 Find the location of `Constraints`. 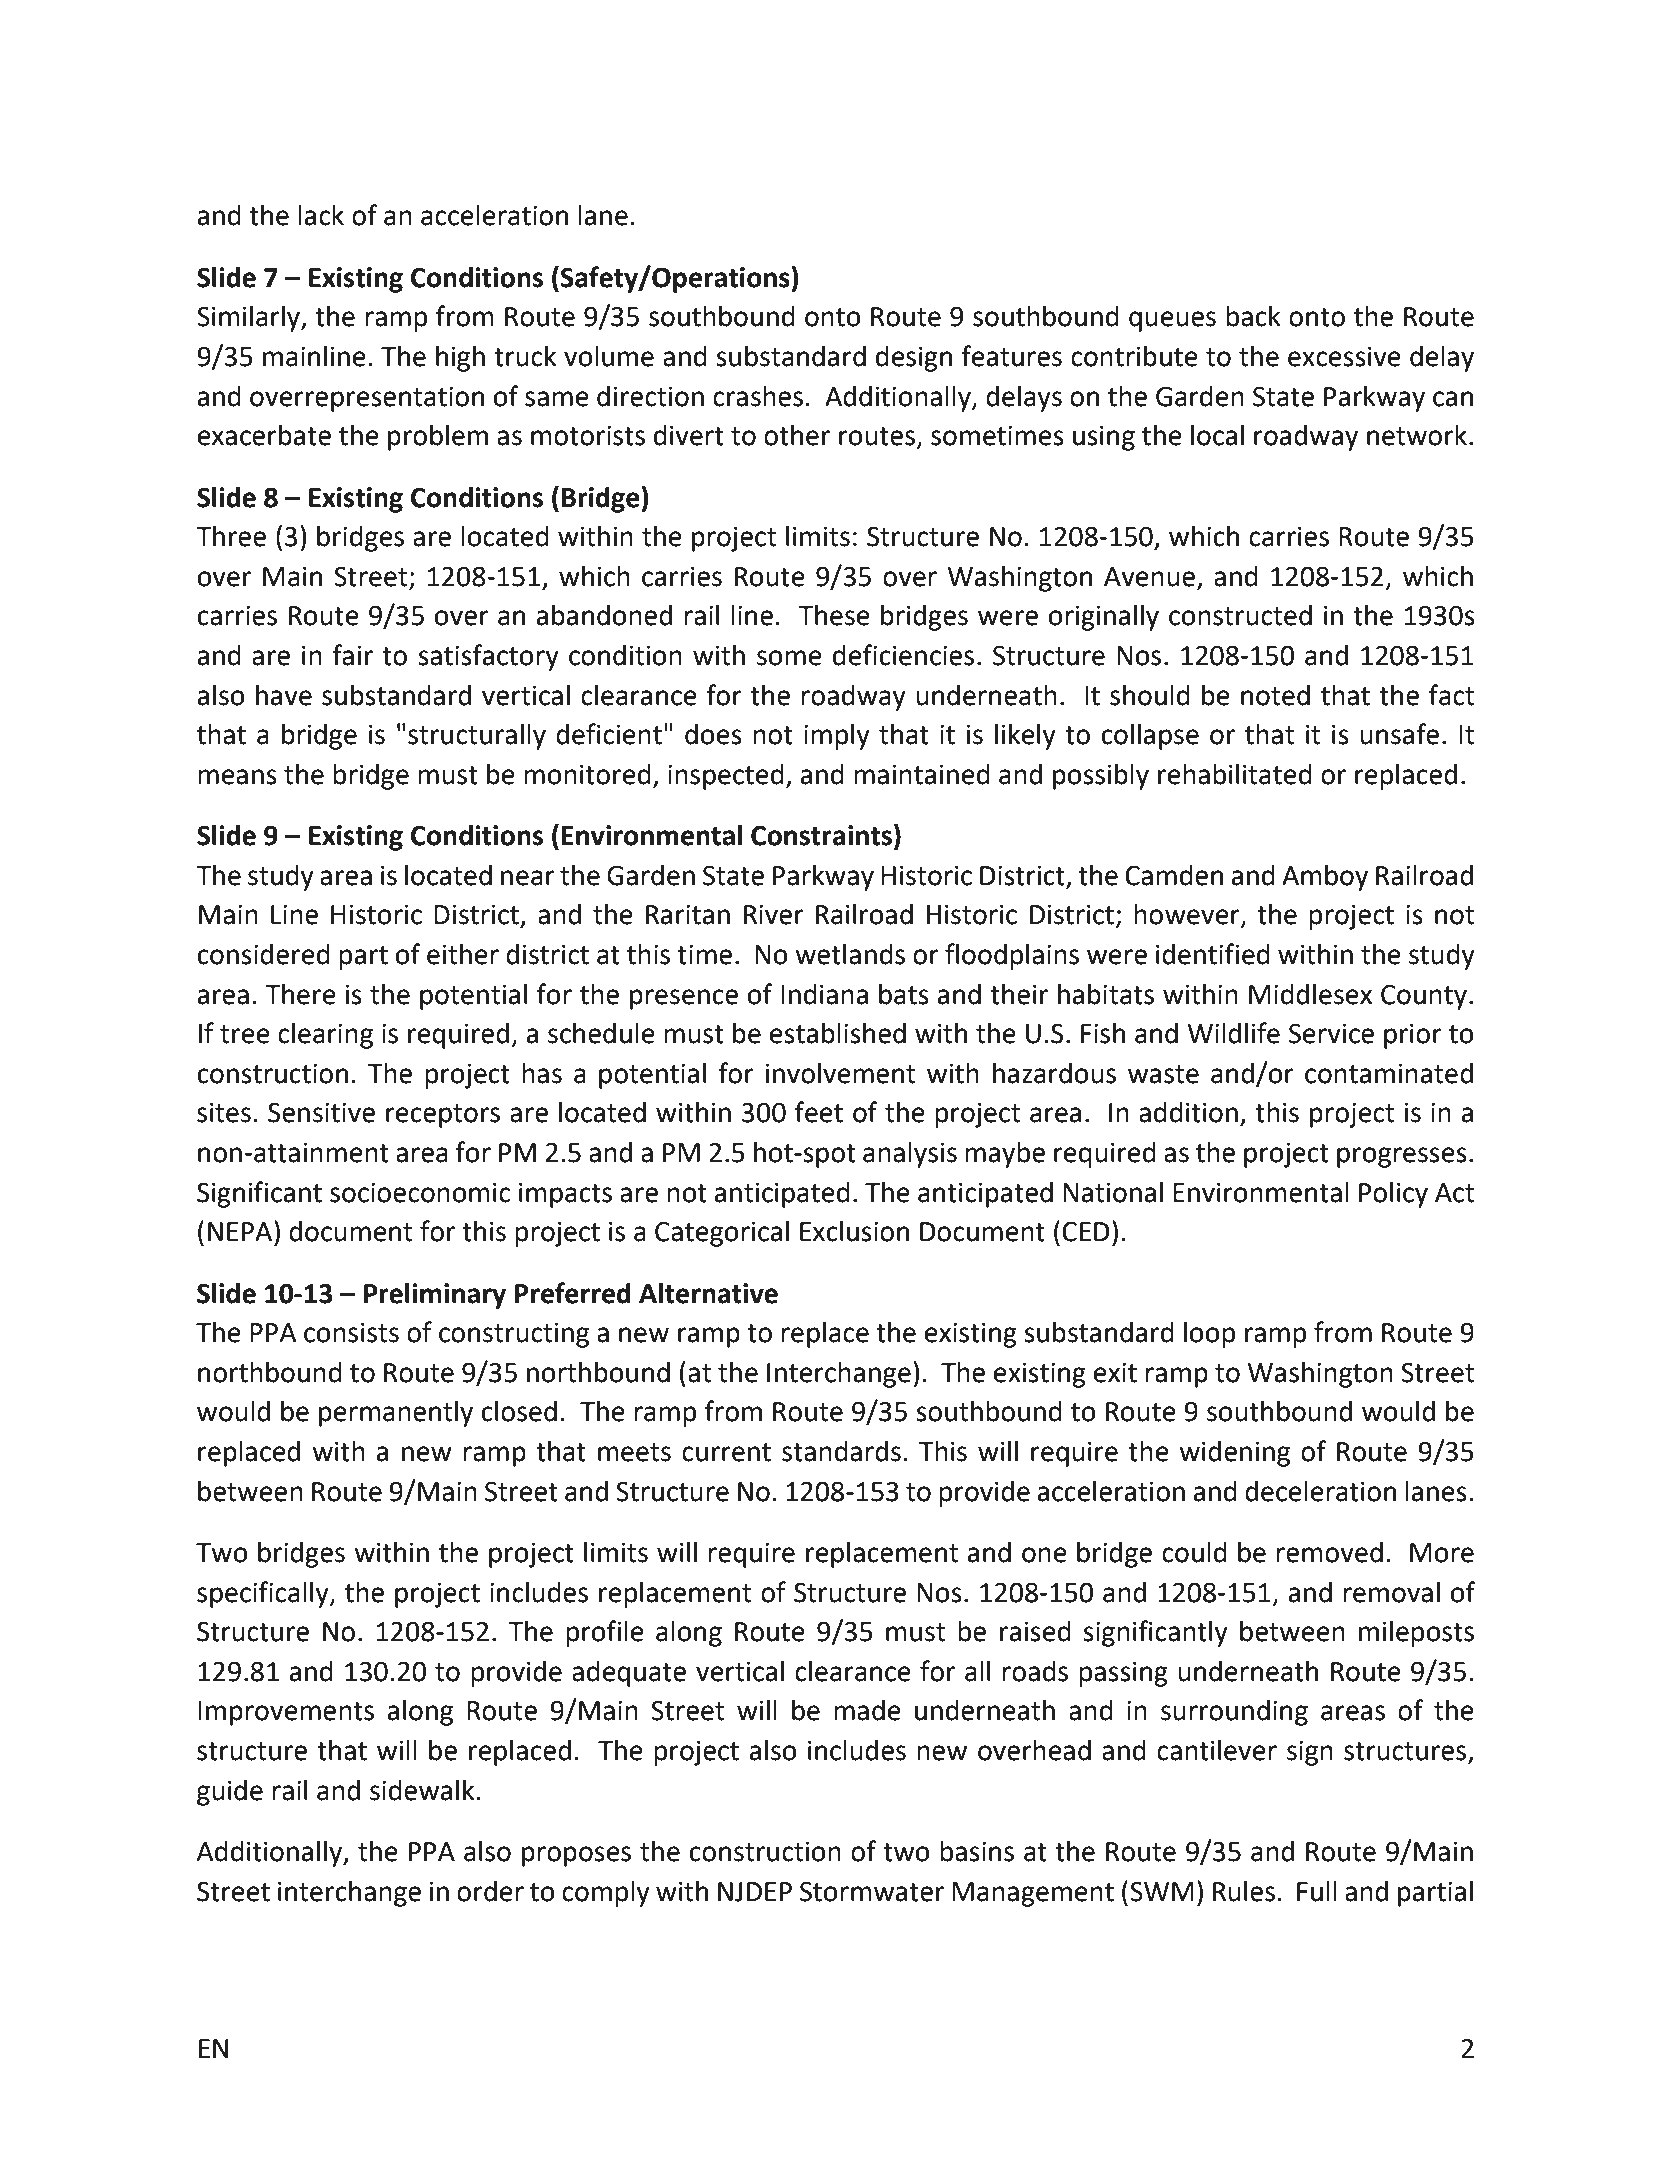

Constraints is located at coordinates (821, 835).
